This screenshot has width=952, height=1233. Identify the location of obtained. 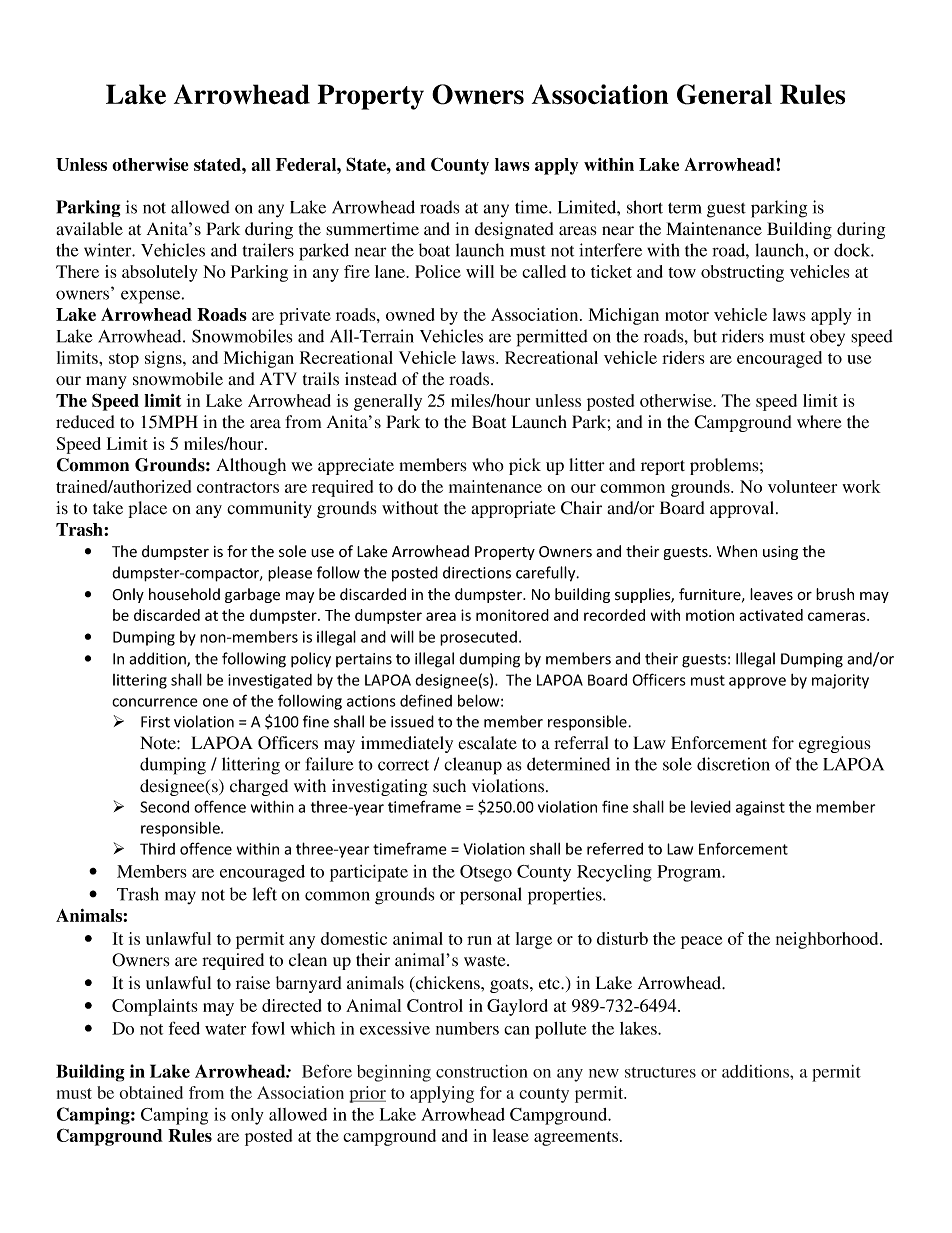
(151, 1092).
